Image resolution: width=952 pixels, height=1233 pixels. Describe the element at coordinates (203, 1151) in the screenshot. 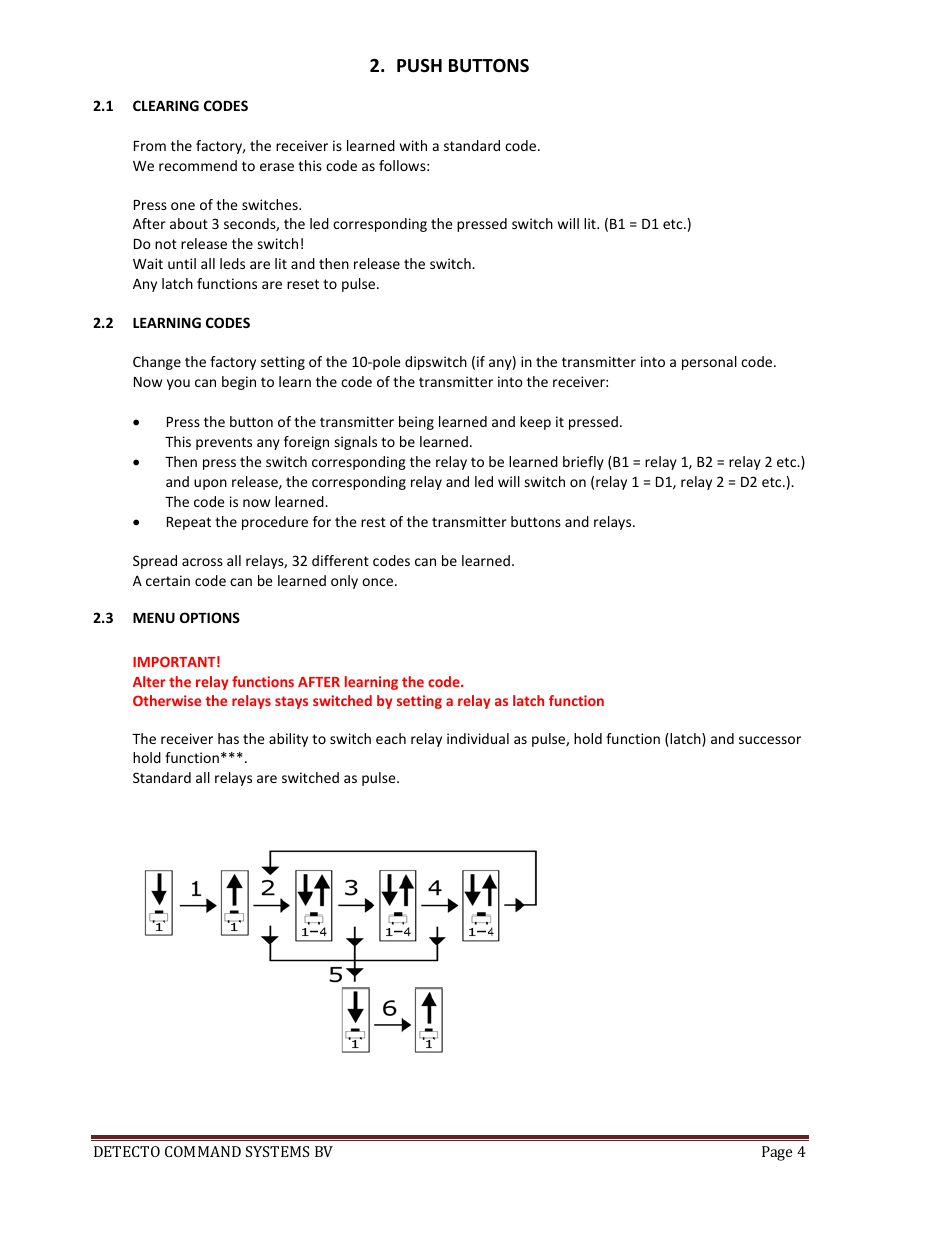

I see `COMMAND` at that location.
